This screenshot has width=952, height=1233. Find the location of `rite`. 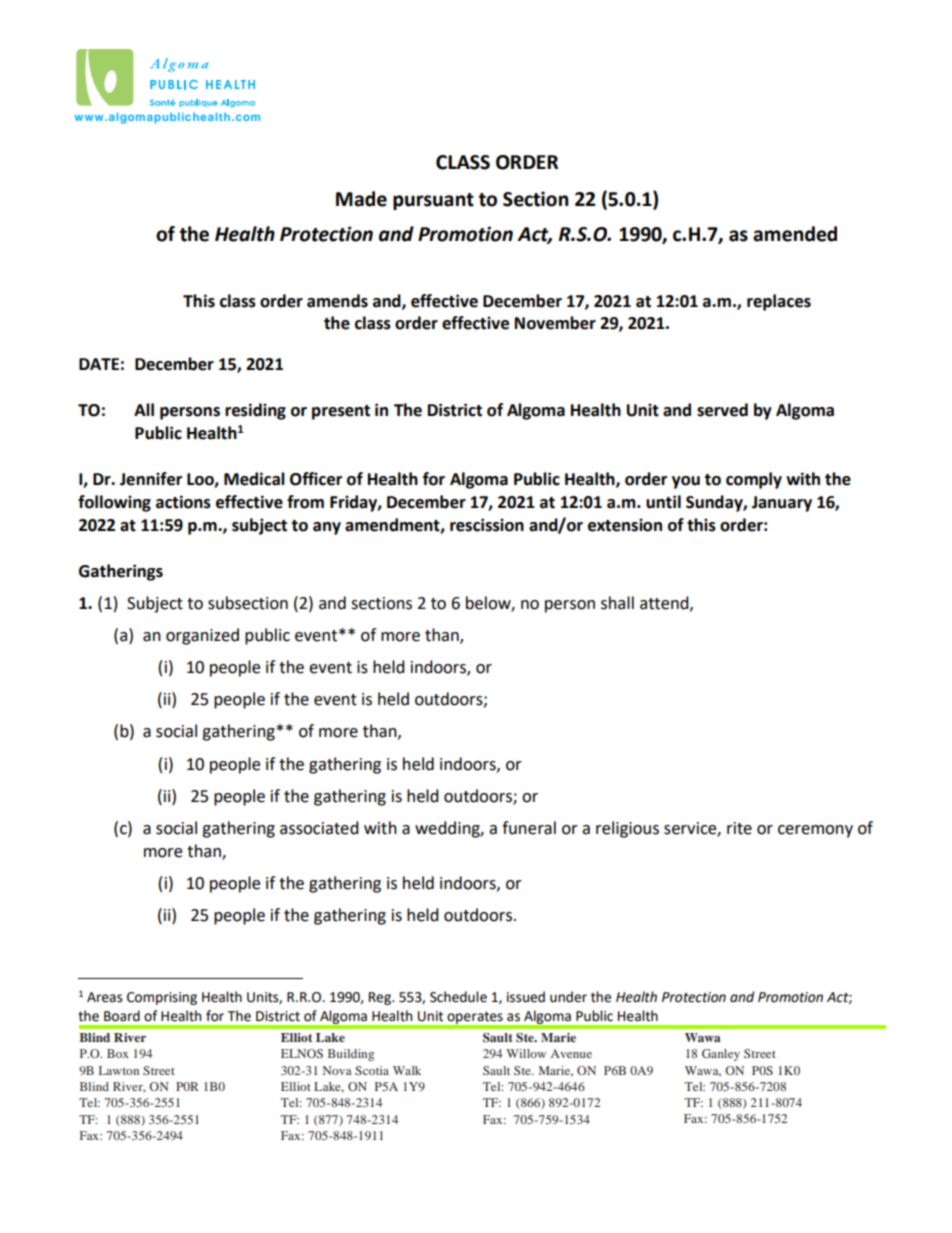

rite is located at coordinates (739, 828).
